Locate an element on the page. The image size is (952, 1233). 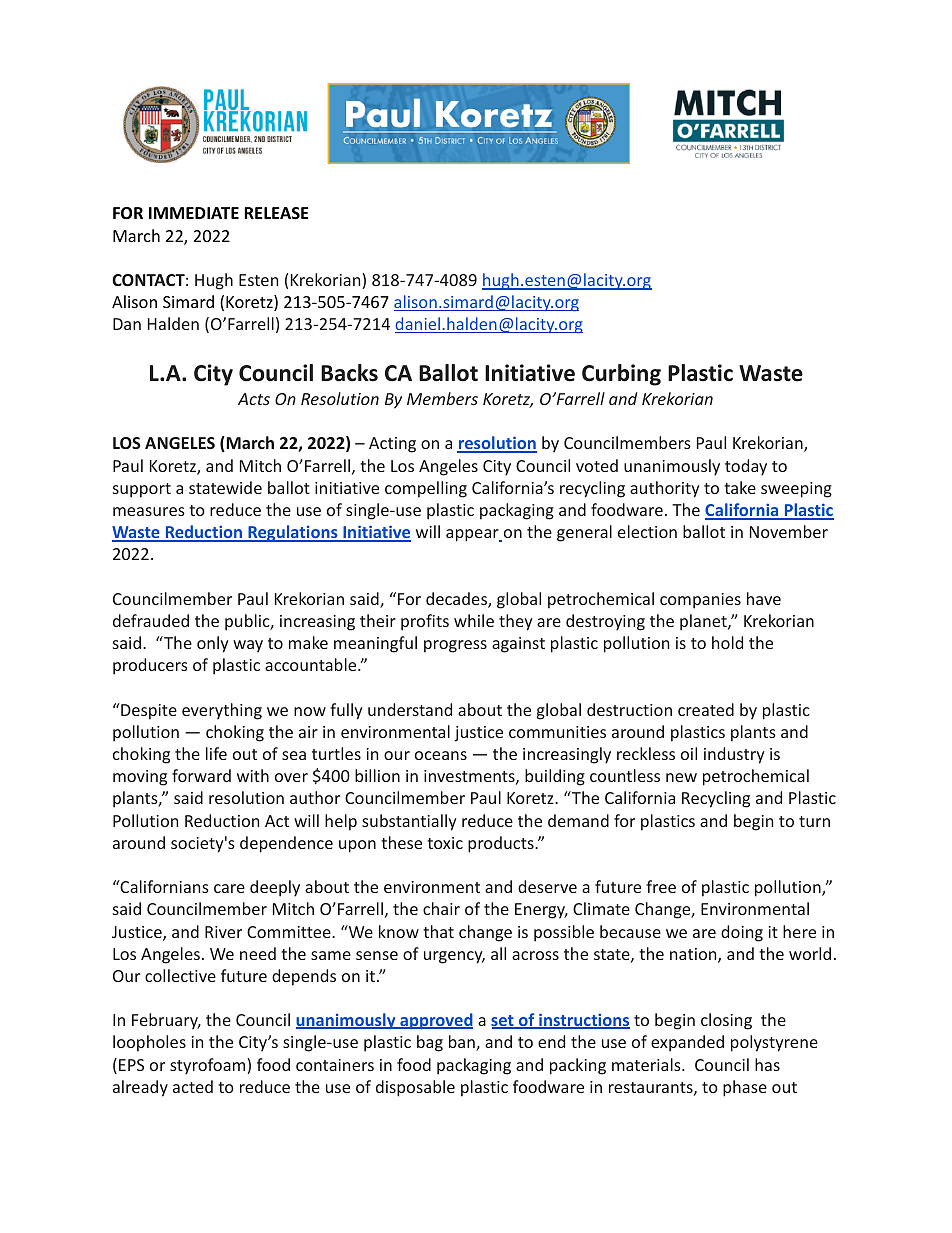
free is located at coordinates (661, 886).
